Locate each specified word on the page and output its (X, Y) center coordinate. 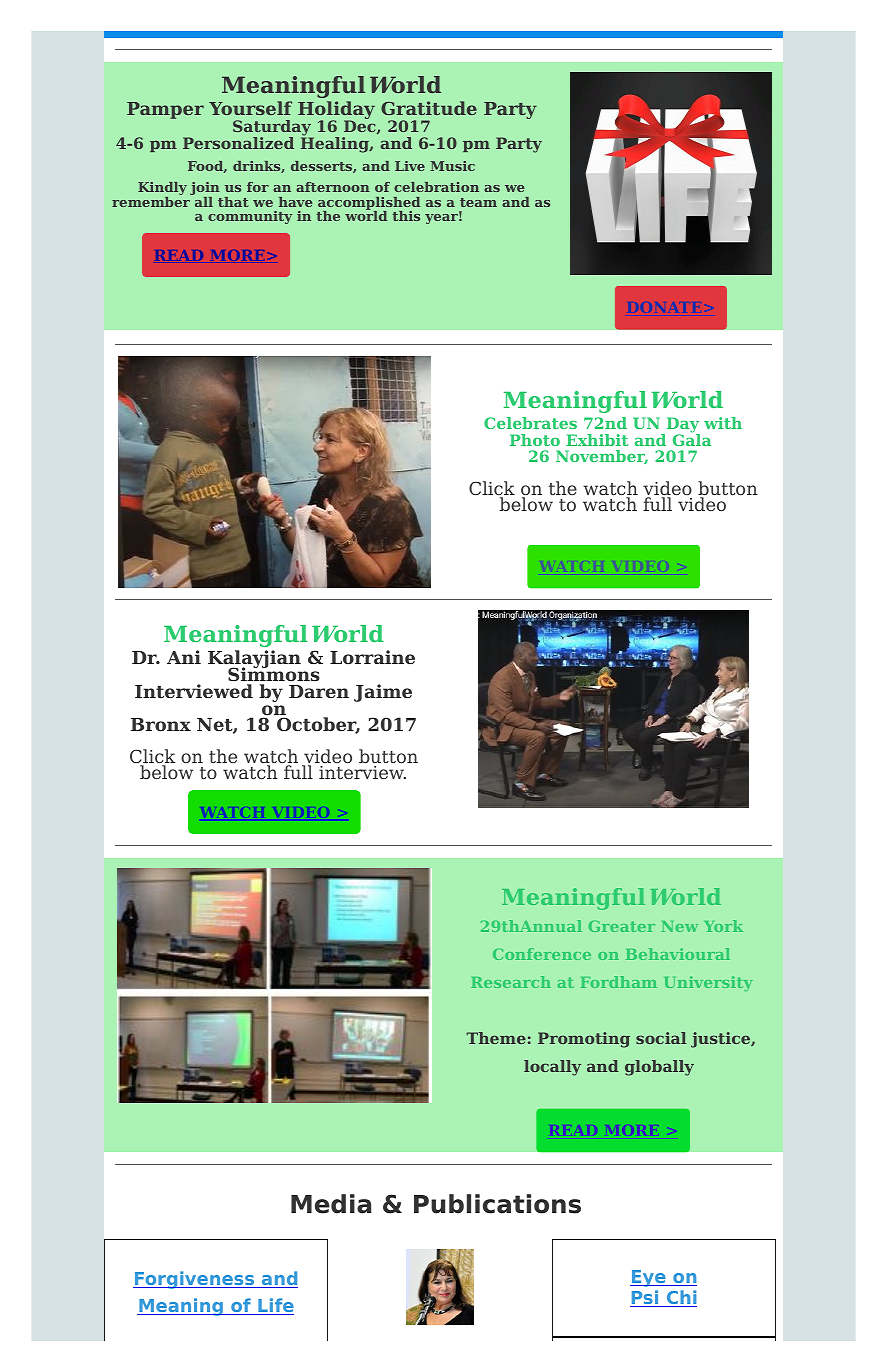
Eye (649, 1278)
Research (511, 982)
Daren (319, 691)
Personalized (238, 143)
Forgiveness (195, 1280)
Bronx (161, 724)
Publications (497, 1204)
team (478, 202)
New (679, 926)
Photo (535, 440)
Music (452, 166)
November (602, 457)
